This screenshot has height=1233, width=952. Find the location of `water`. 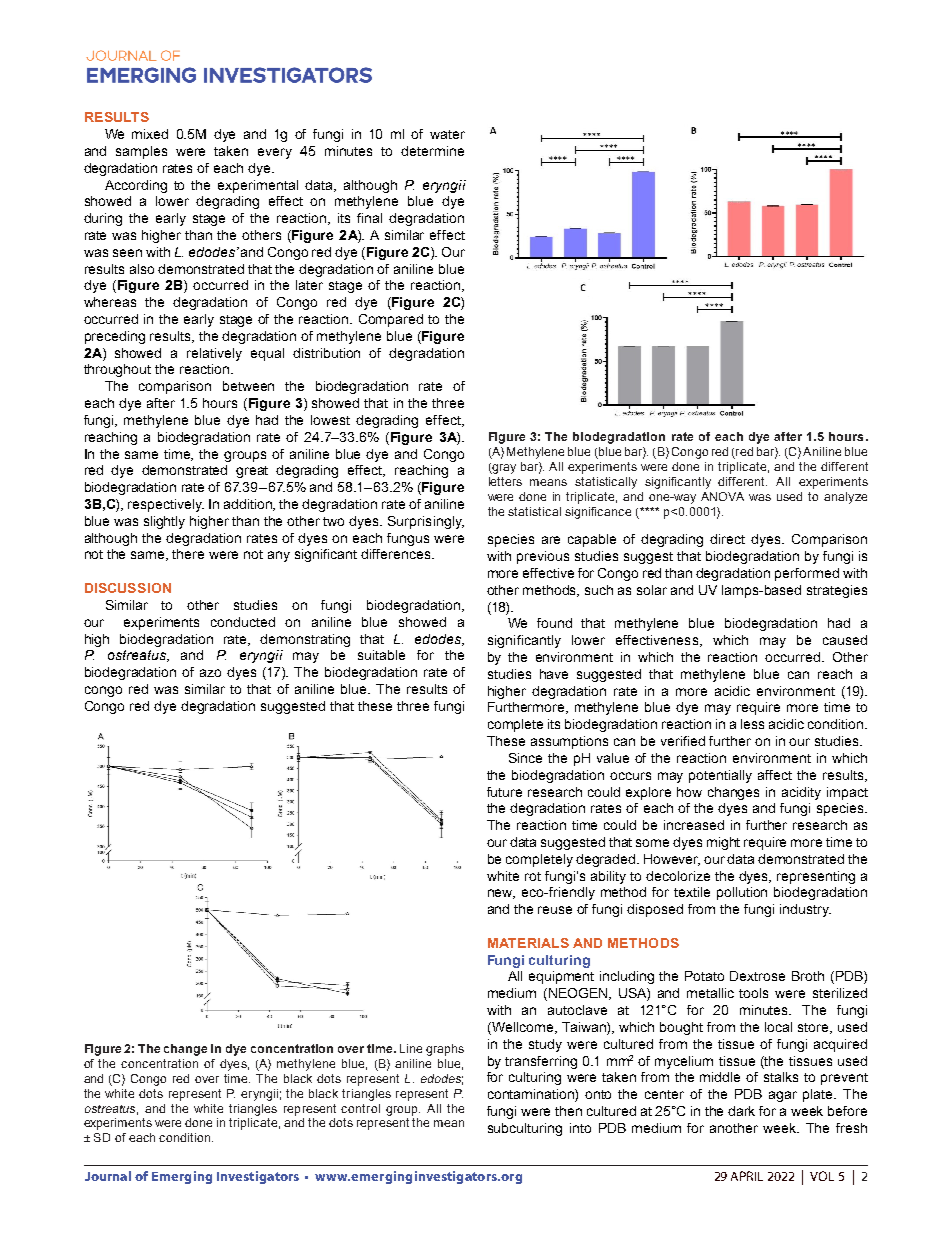

water is located at coordinates (447, 134).
